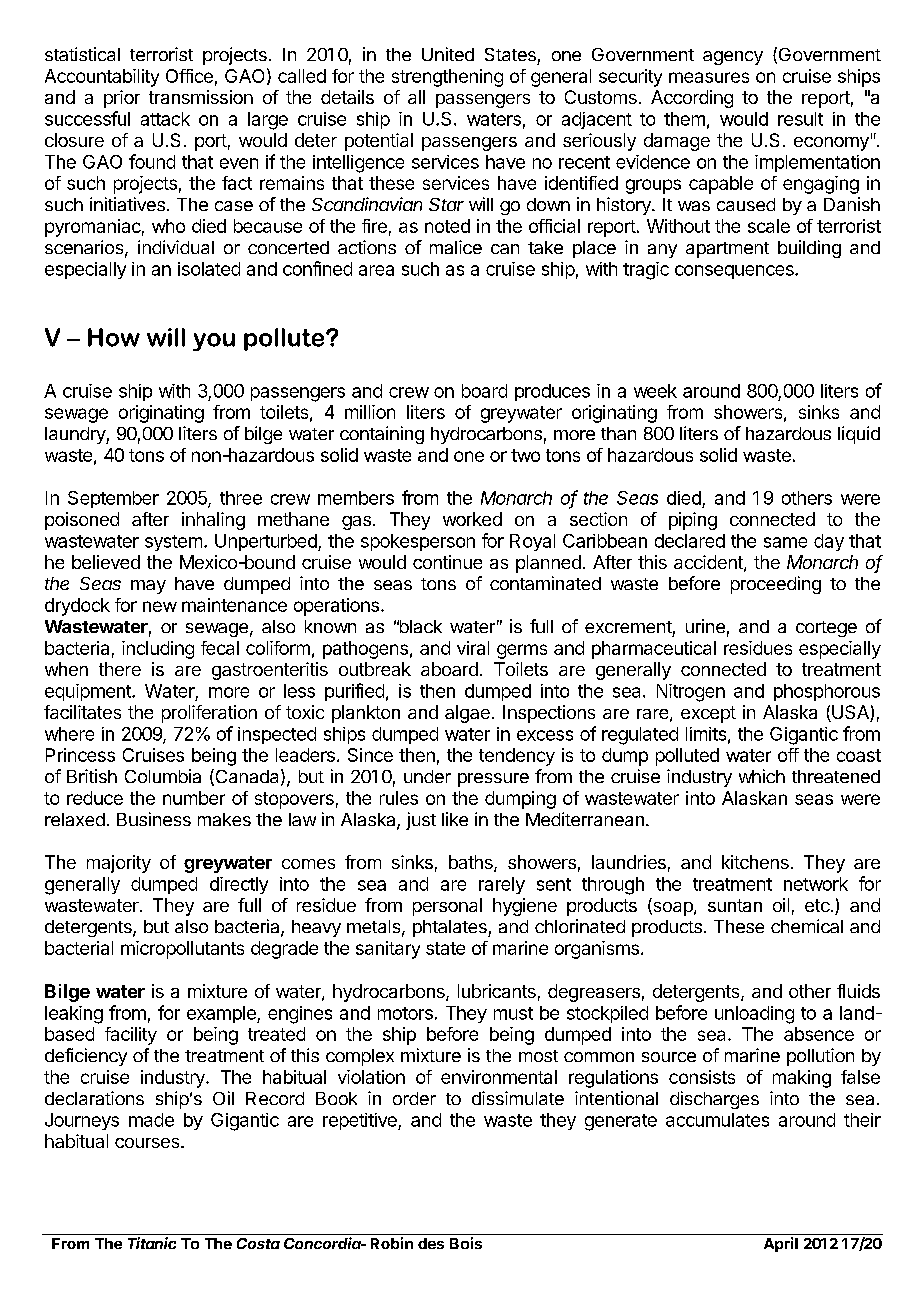 This screenshot has height=1308, width=924. What do you see at coordinates (466, 1243) in the screenshot?
I see `Bois` at bounding box center [466, 1243].
